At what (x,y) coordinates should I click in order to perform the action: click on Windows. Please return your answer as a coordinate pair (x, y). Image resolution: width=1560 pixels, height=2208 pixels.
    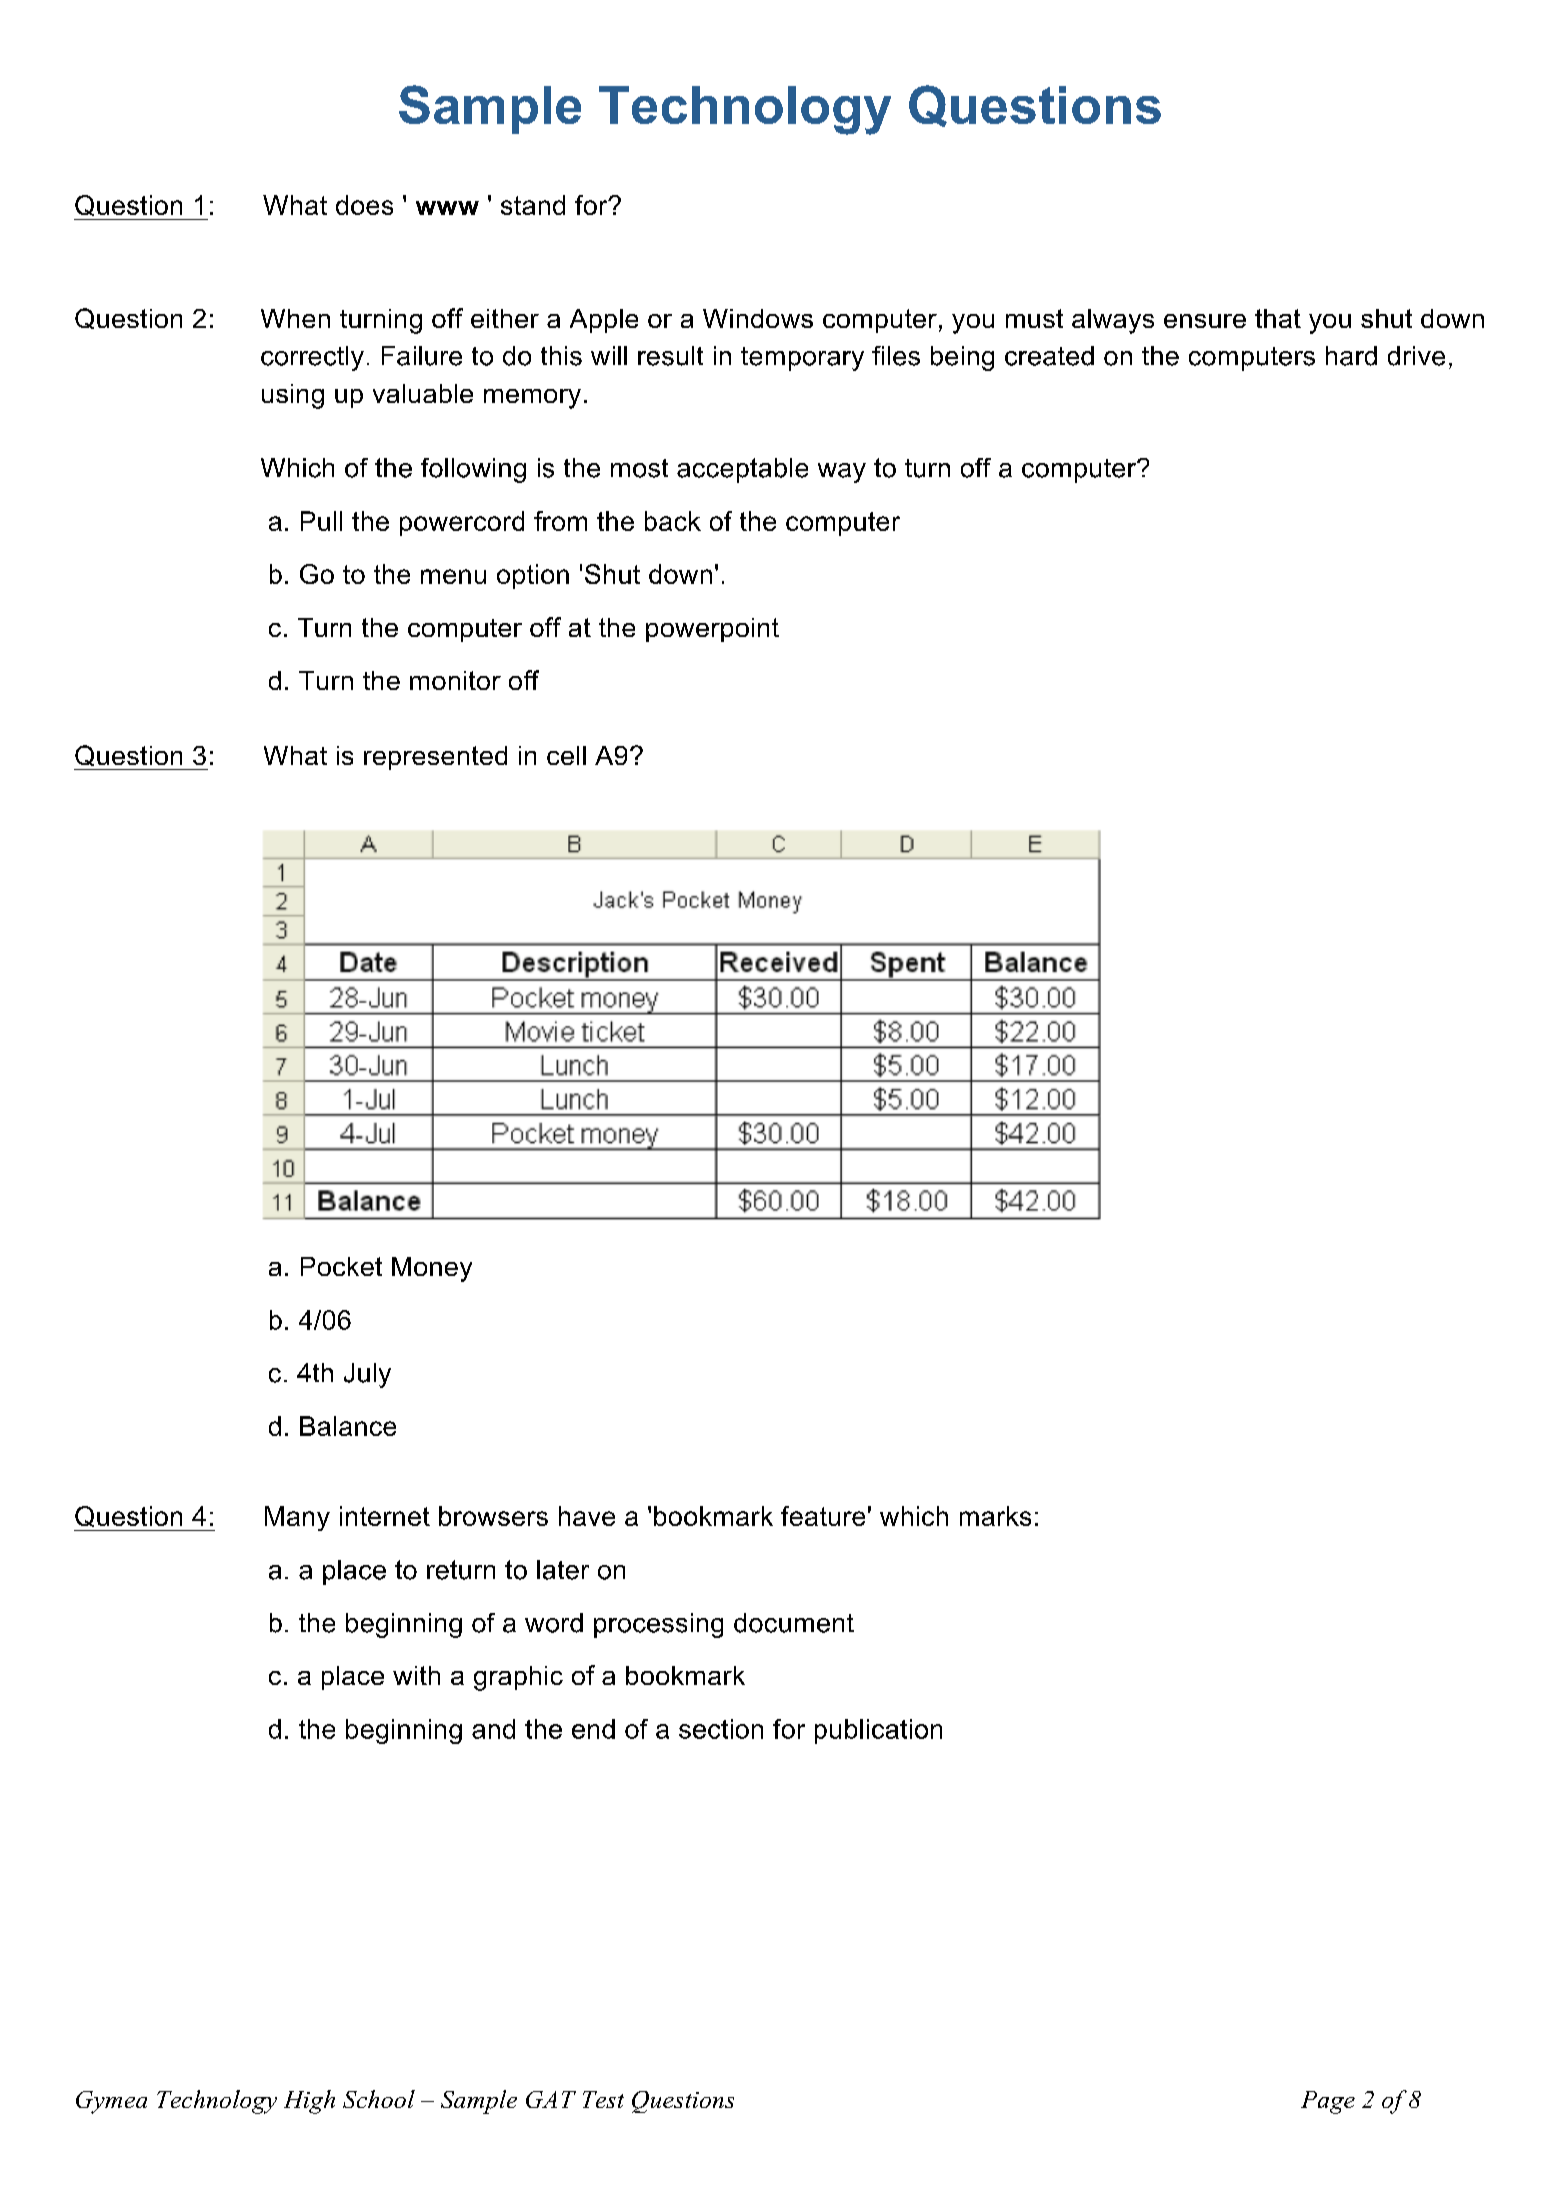
    Looking at the image, I should click on (758, 318).
